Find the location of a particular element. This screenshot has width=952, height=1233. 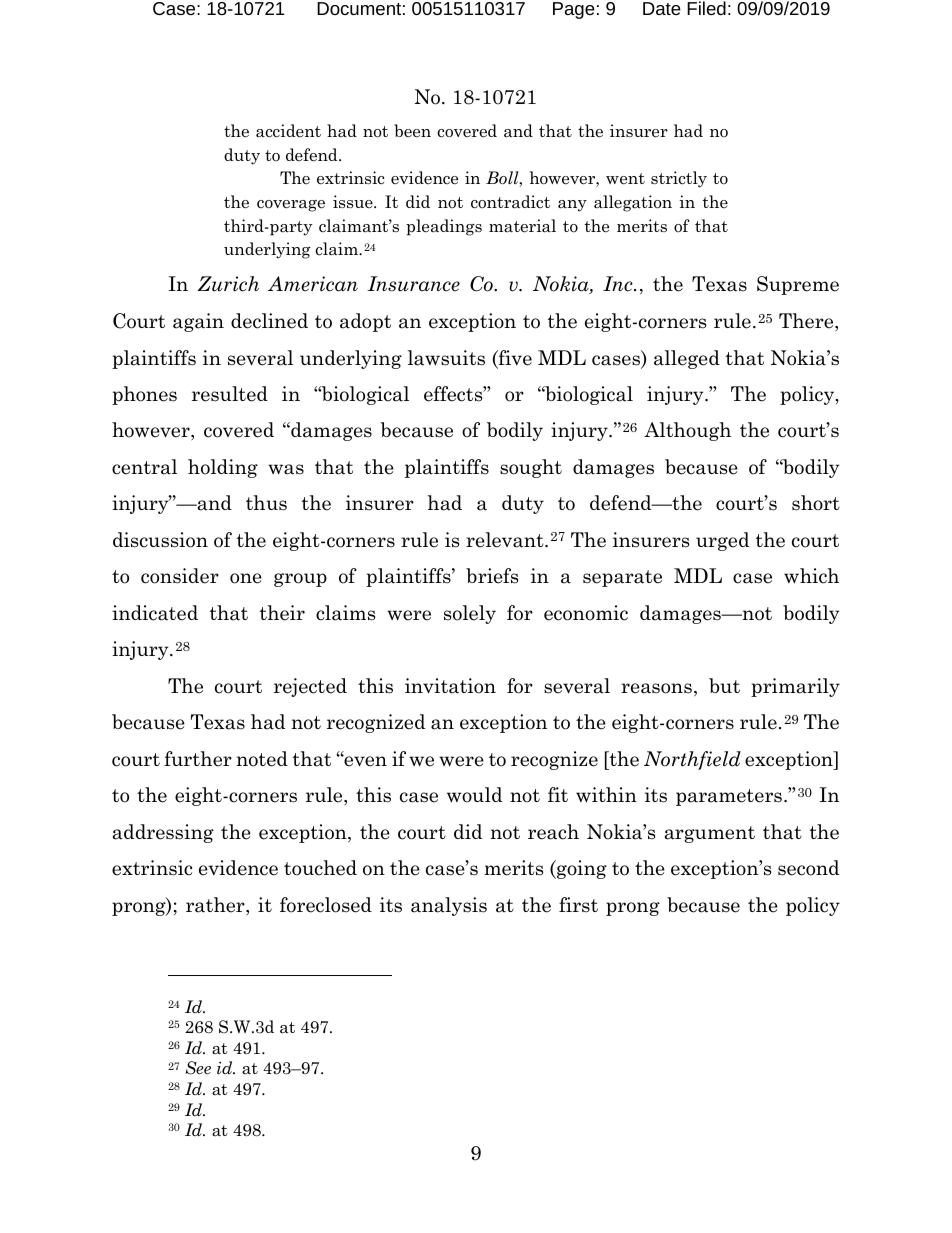

analysis is located at coordinates (449, 906).
